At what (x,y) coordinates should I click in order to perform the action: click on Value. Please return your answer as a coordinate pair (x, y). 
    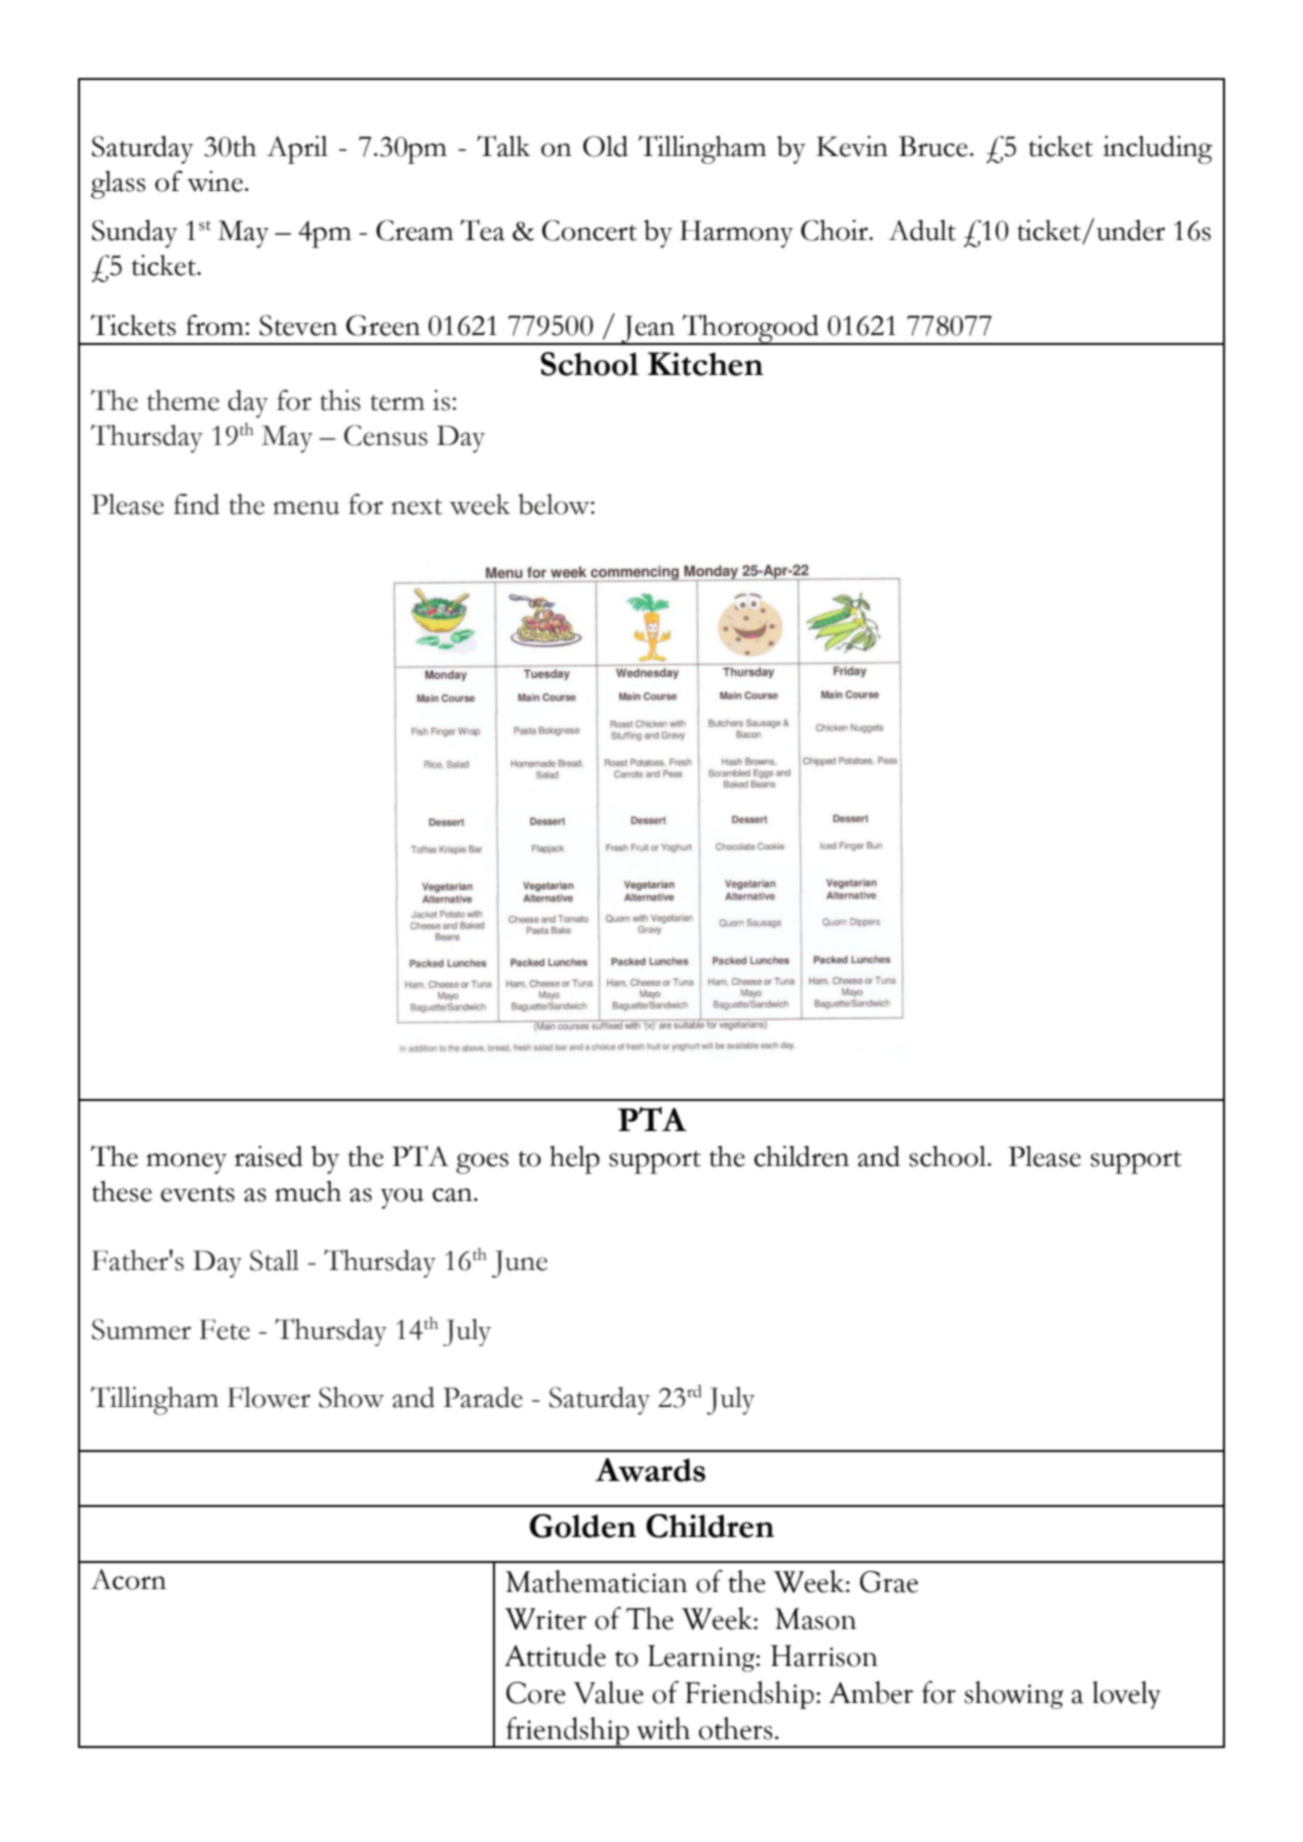
    Looking at the image, I should click on (608, 1692).
